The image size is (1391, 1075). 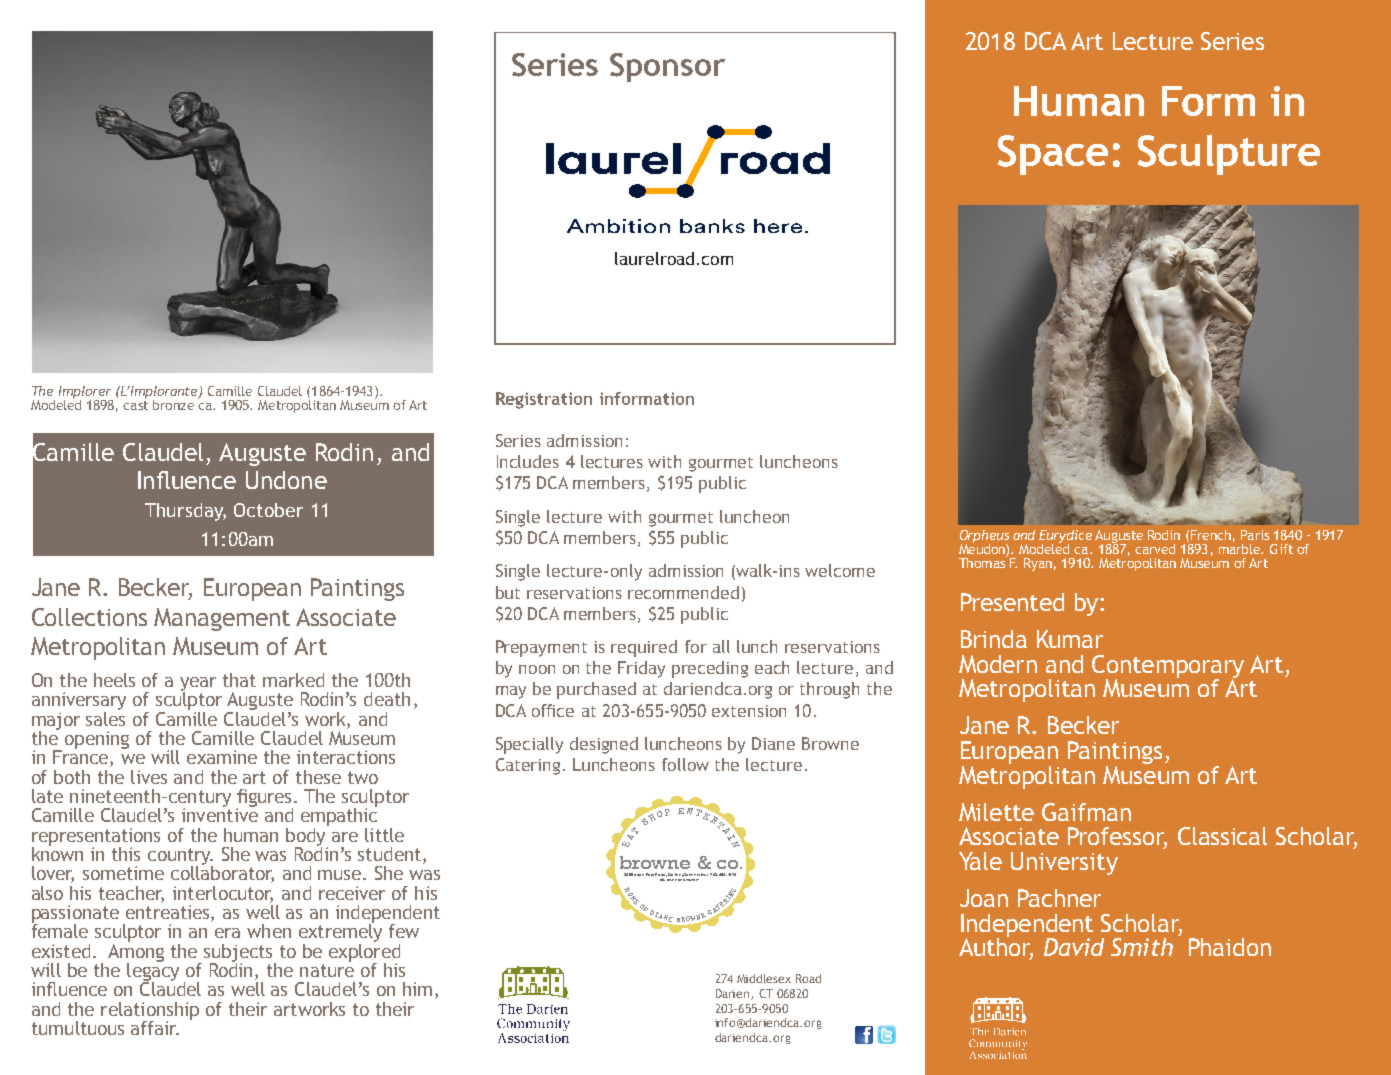 What do you see at coordinates (150, 1012) in the document?
I see `relationship` at bounding box center [150, 1012].
